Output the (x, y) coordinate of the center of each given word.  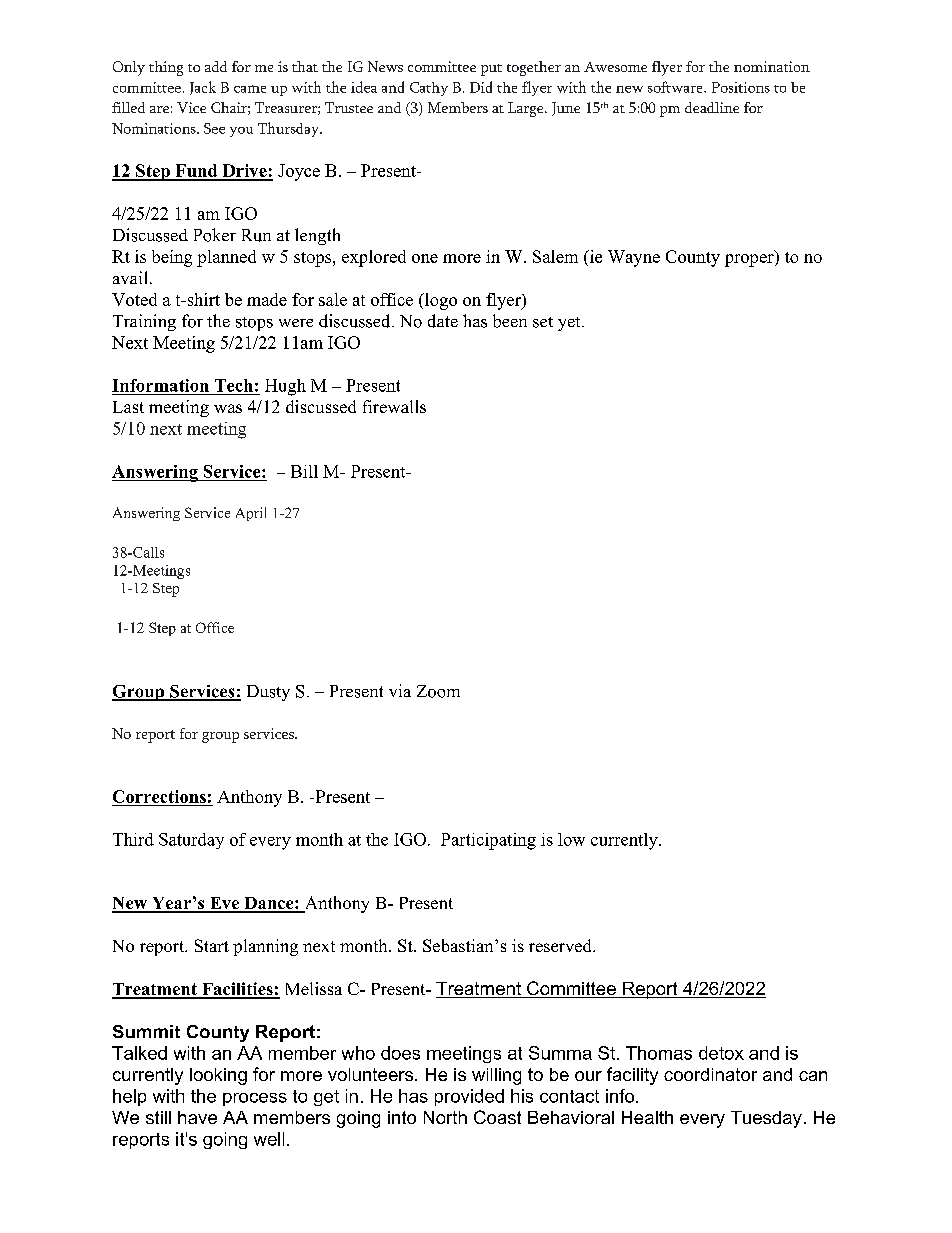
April (251, 514)
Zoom (438, 691)
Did (481, 87)
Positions (741, 87)
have (197, 1117)
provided (469, 1097)
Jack (203, 88)
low (571, 839)
